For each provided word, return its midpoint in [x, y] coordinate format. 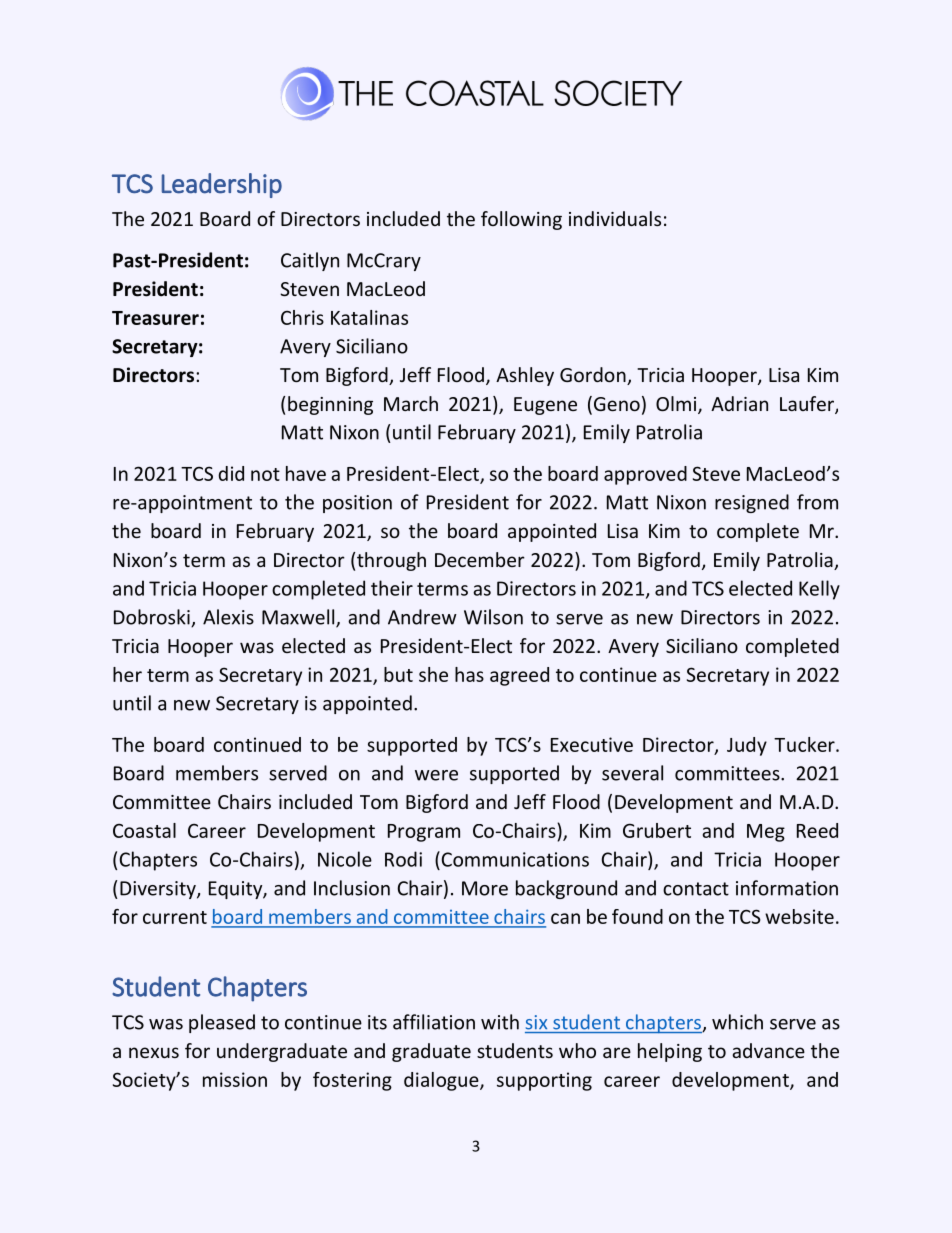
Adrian [739, 403]
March [411, 403]
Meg [766, 833]
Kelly [819, 590]
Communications [514, 859]
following [521, 220]
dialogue [442, 1081]
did [231, 473]
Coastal [144, 830]
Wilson [493, 617]
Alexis [228, 617]
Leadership [222, 185]
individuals [615, 218]
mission [235, 1079]
